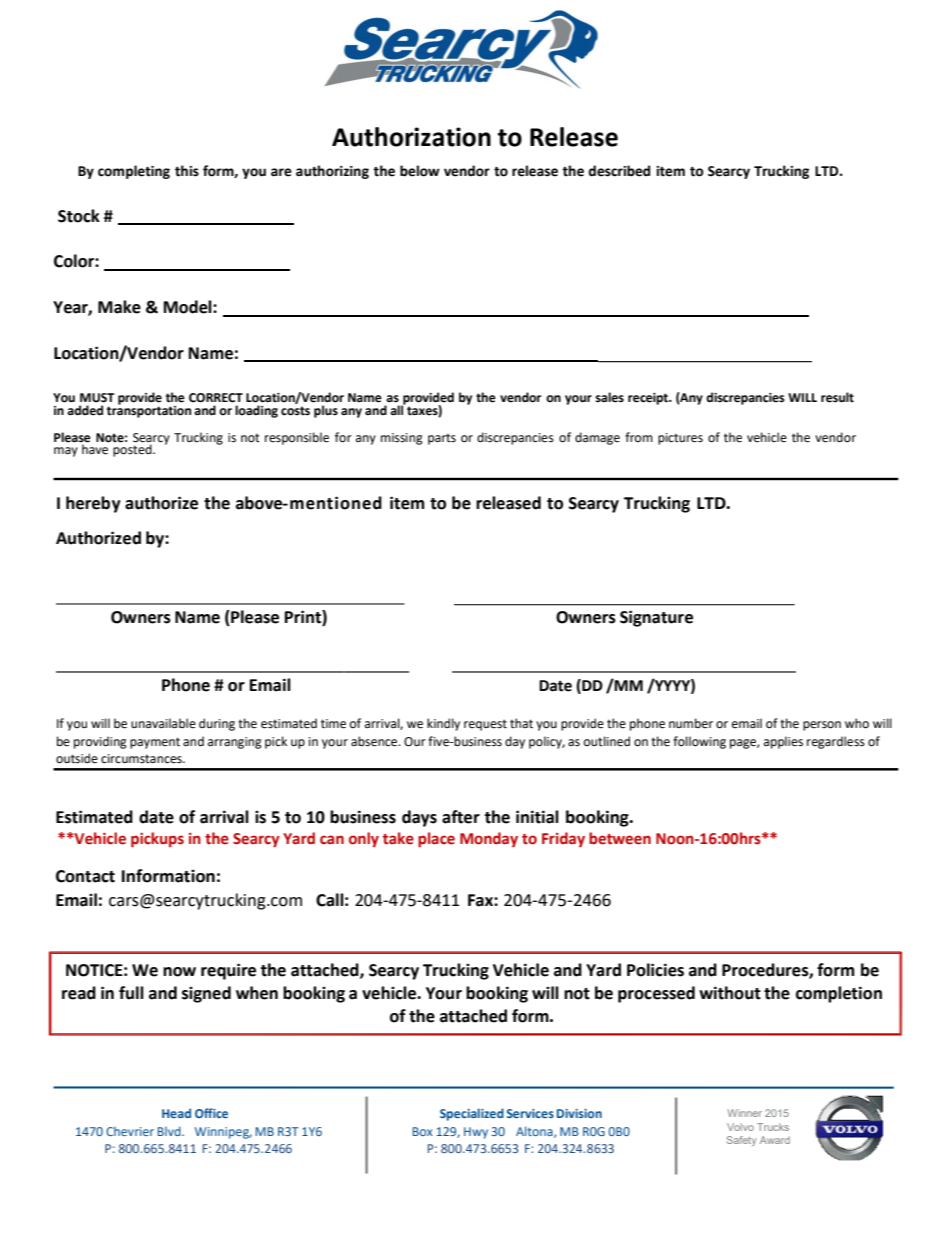 The image size is (952, 1233). I want to click on result, so click(837, 397).
